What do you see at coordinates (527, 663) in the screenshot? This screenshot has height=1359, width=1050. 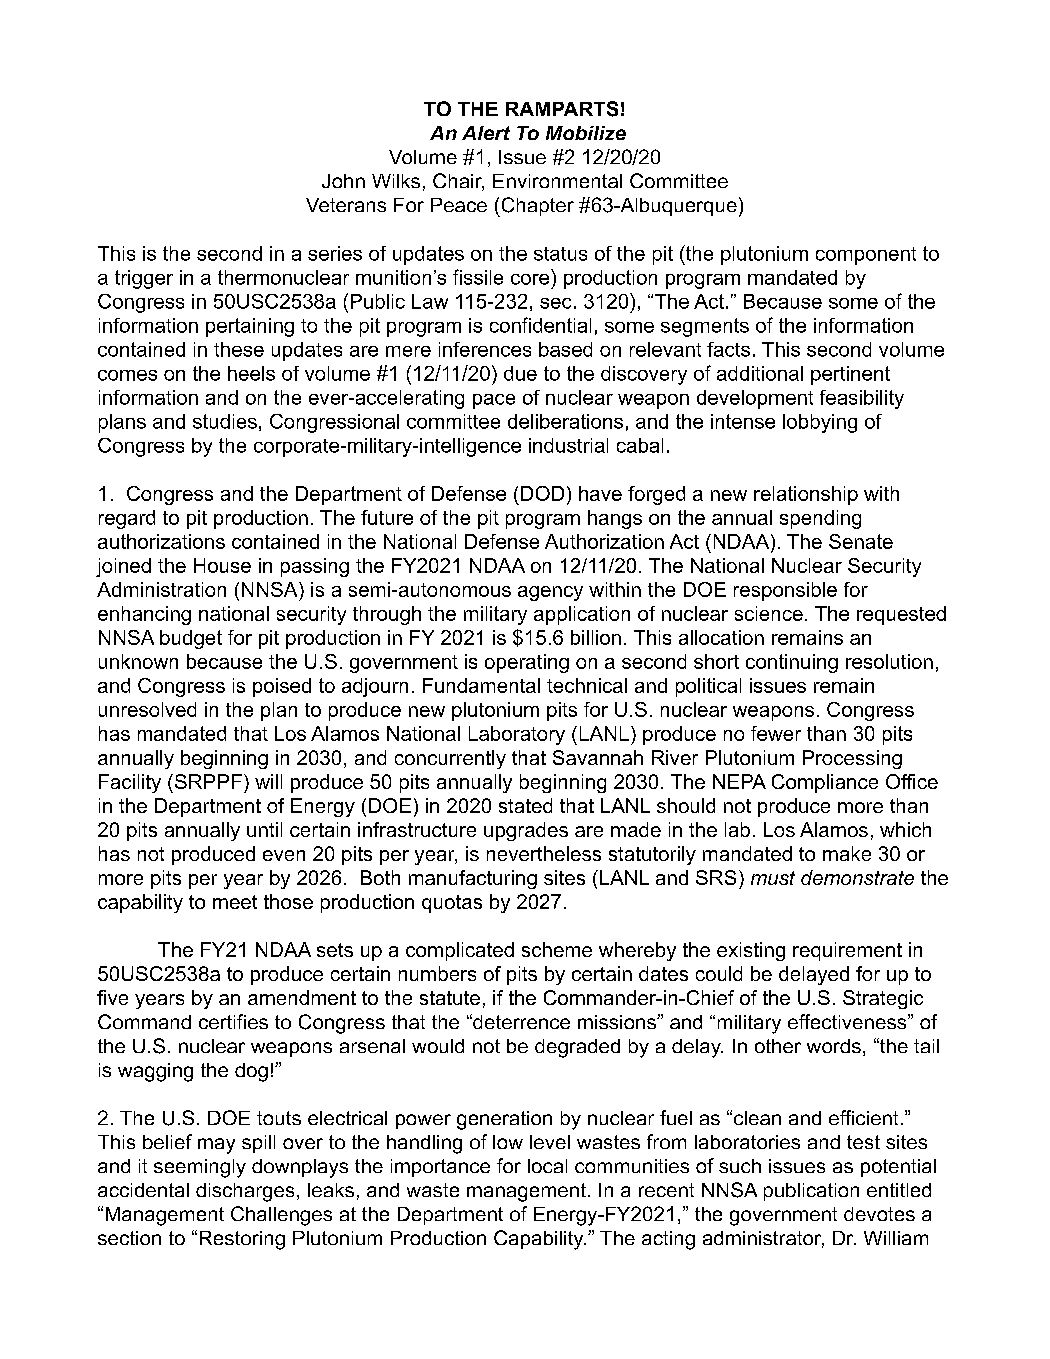 I see `operating` at bounding box center [527, 663].
